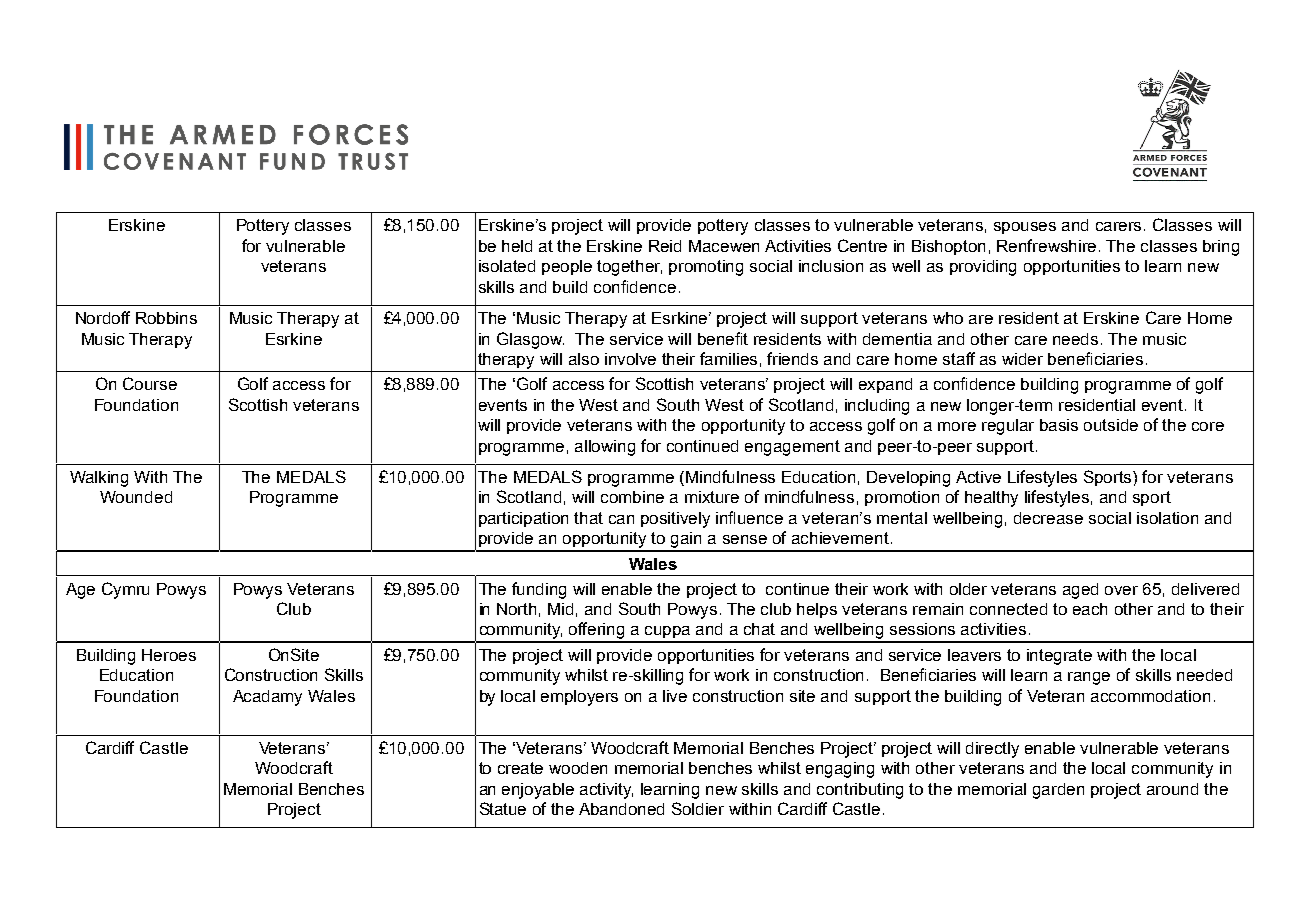 This screenshot has width=1308, height=924. What do you see at coordinates (605, 448) in the screenshot?
I see `allowing` at bounding box center [605, 448].
